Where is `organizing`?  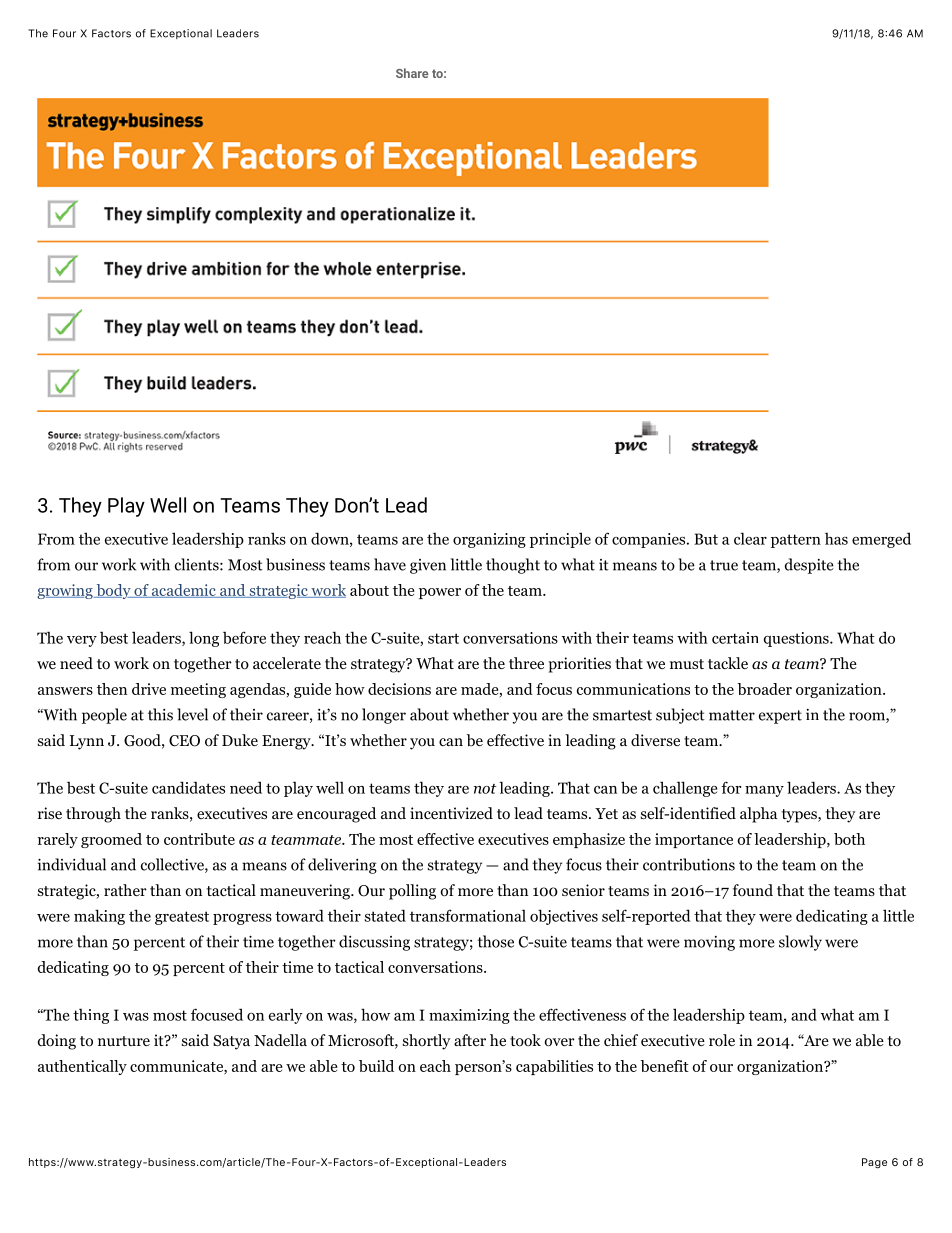
organizing is located at coordinates (489, 540).
